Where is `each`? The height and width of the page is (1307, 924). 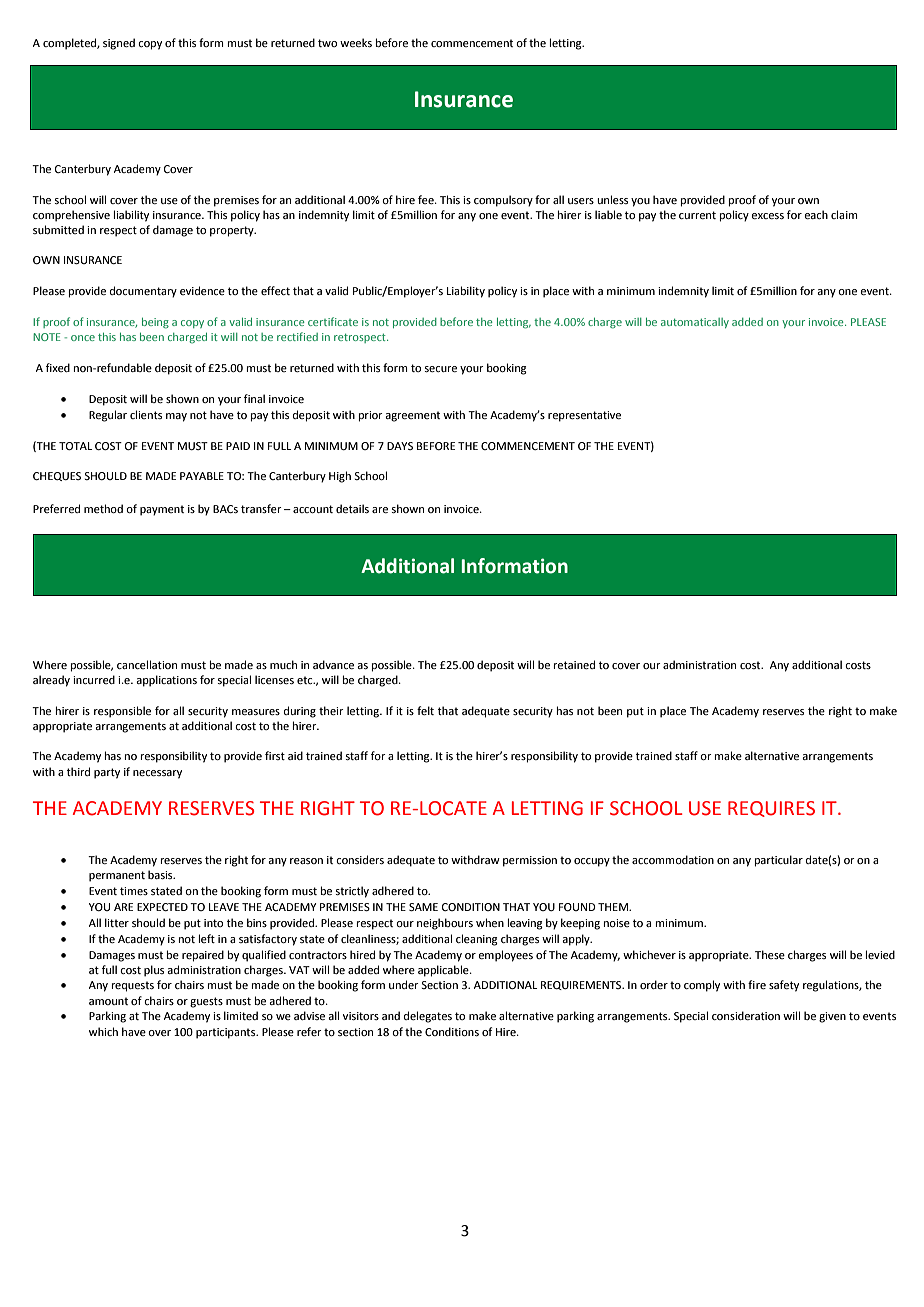 each is located at coordinates (816, 214).
